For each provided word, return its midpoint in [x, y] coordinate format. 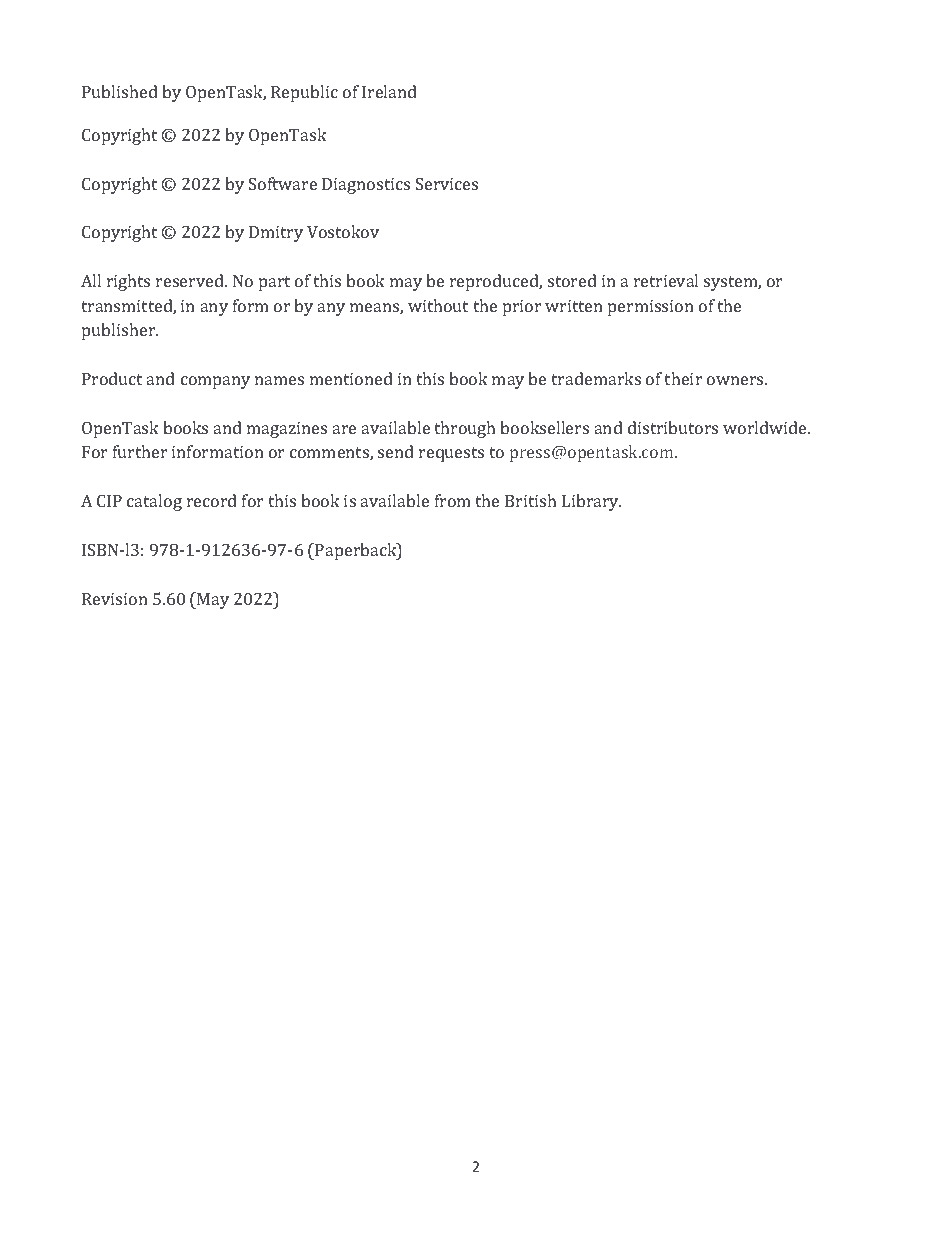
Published [120, 91]
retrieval [666, 280]
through [464, 429]
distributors [673, 427]
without [438, 305]
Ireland [389, 91]
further [140, 451]
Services [447, 183]
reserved [191, 280]
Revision [115, 599]
